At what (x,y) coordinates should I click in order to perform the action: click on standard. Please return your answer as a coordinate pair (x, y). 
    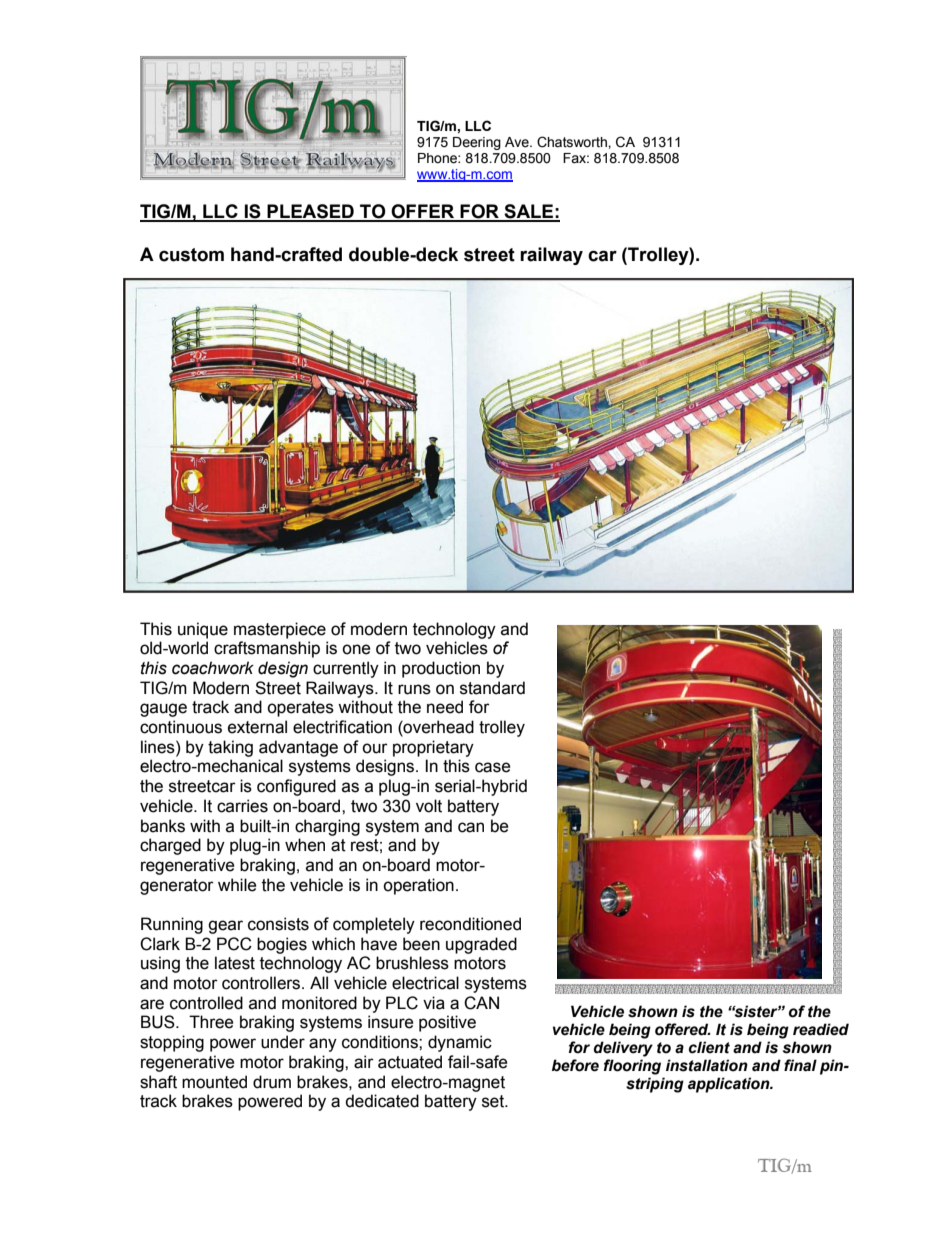
    Looking at the image, I should click on (492, 688).
